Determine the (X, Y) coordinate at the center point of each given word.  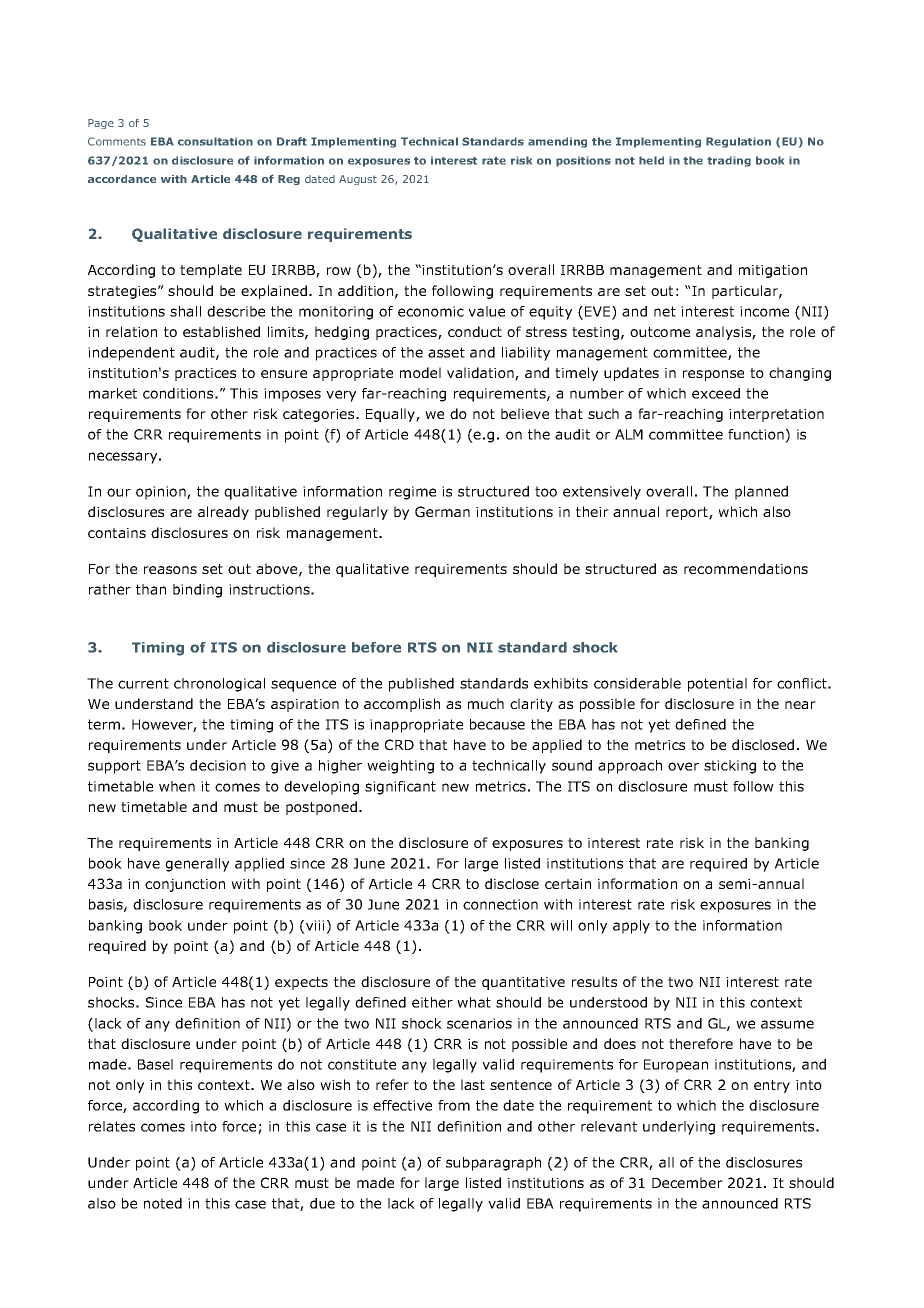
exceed (716, 393)
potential (717, 685)
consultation (215, 141)
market (113, 393)
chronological (219, 685)
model (420, 372)
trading (729, 161)
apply (631, 927)
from (454, 1105)
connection (500, 904)
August (358, 180)
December (687, 1182)
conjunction (185, 885)
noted (163, 1203)
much (486, 703)
